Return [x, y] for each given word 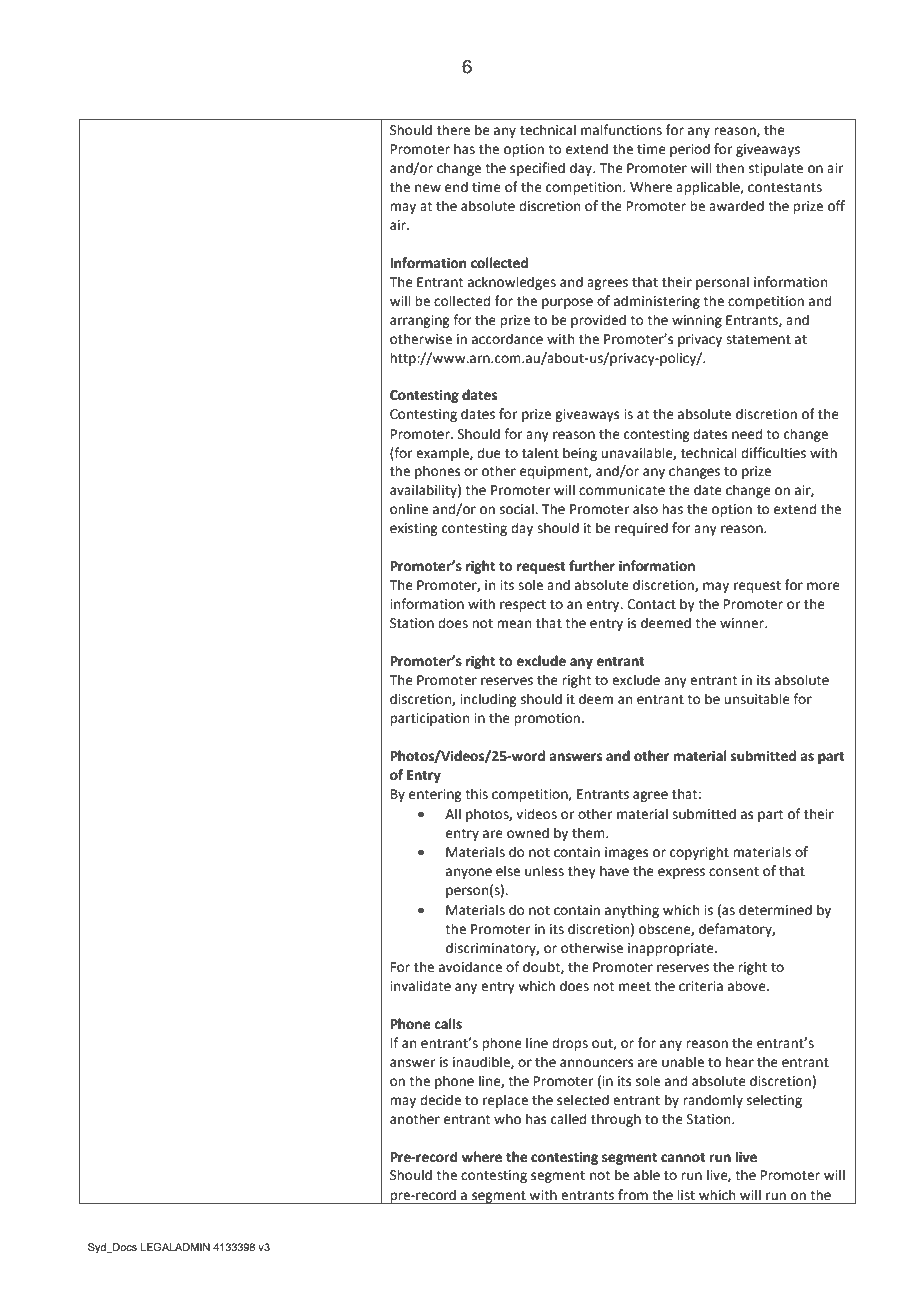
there [453, 130]
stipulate [776, 169]
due [489, 453]
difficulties [773, 453]
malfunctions [621, 130]
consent [734, 872]
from [633, 1195]
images [626, 853]
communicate [622, 490]
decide [440, 1100]
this [476, 794]
